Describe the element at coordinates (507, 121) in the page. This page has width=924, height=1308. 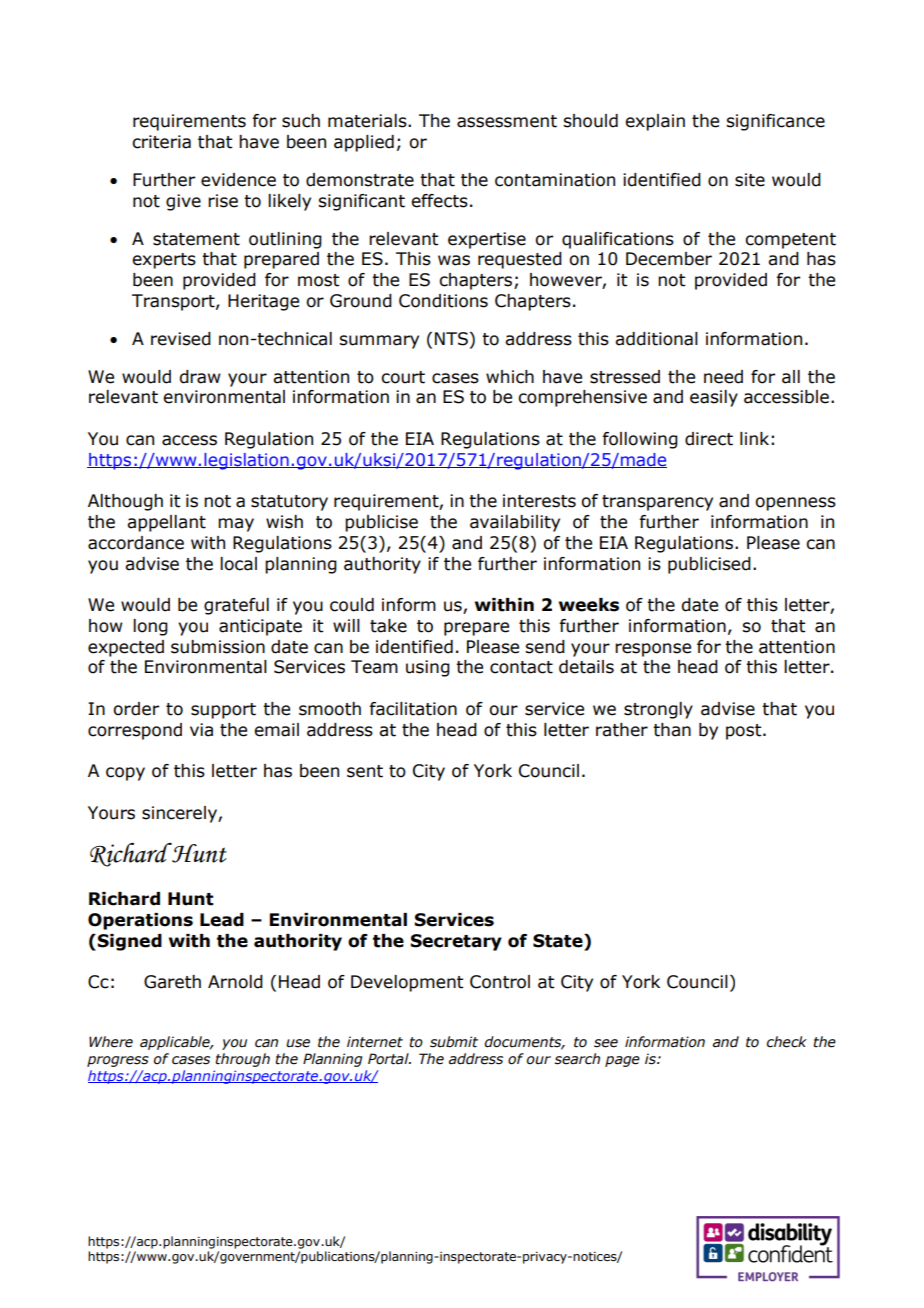
I see `assessment` at that location.
